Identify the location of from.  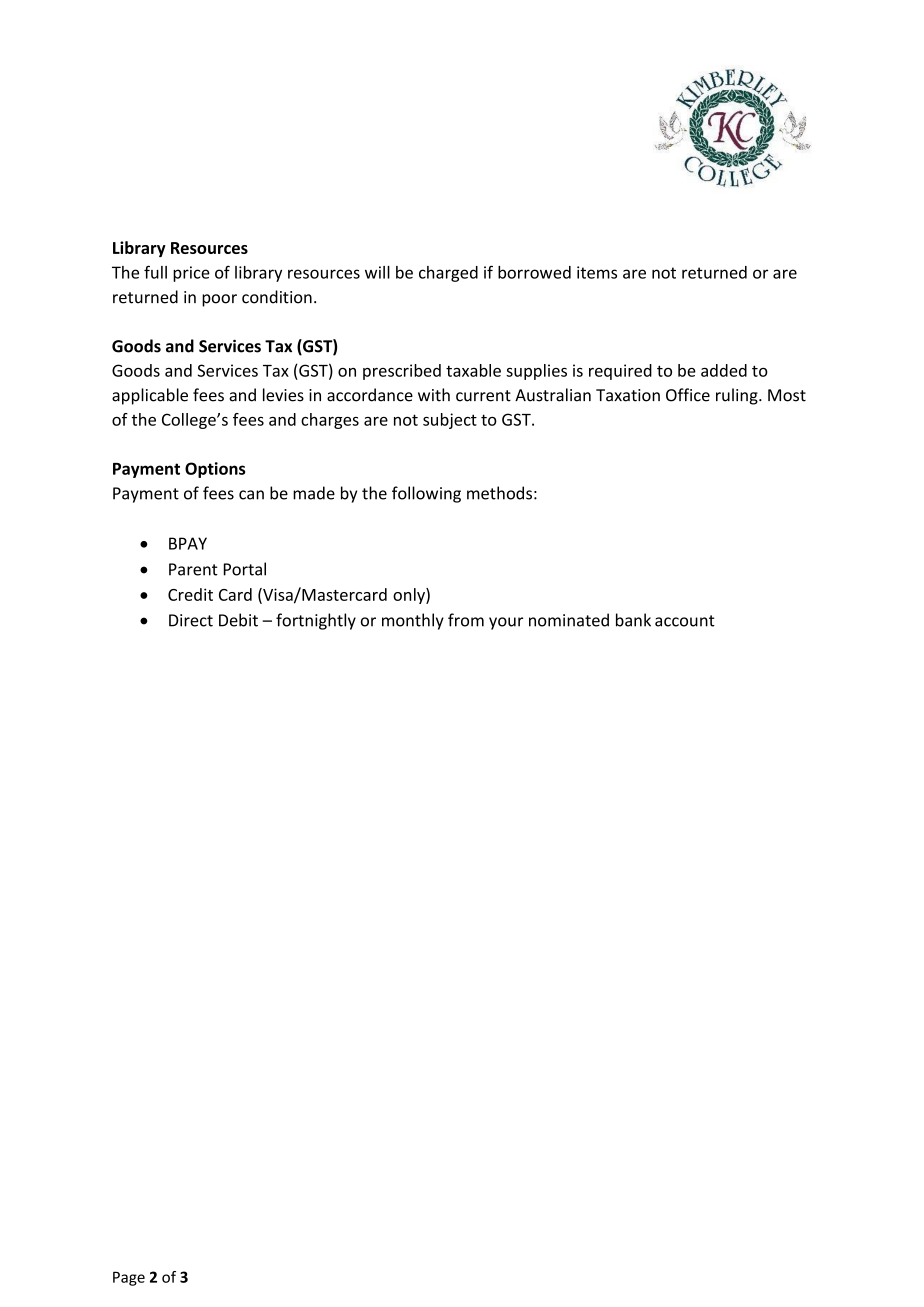
(466, 620).
